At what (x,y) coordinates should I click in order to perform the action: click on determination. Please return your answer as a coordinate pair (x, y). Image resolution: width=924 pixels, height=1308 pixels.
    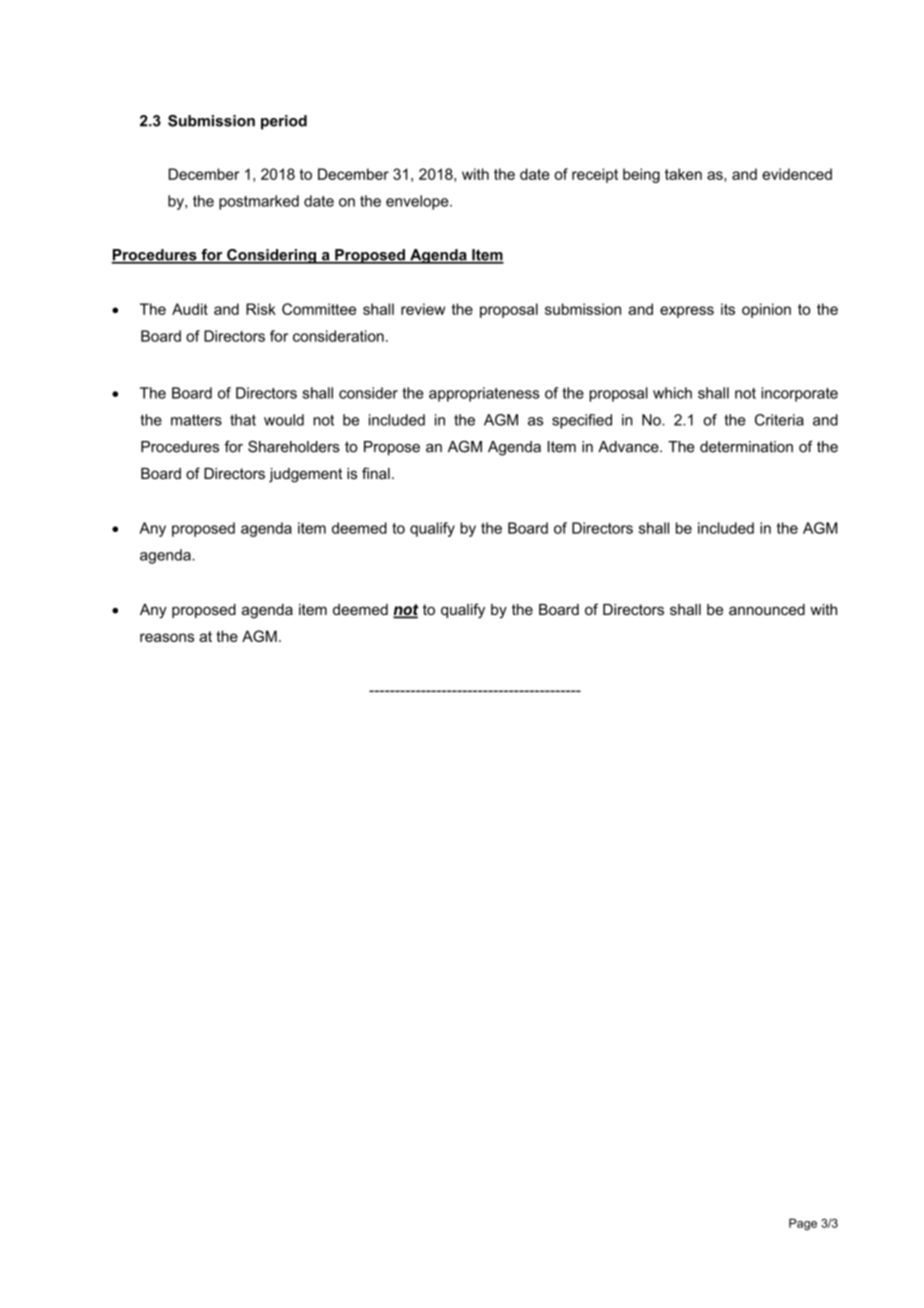
    Looking at the image, I should click on (746, 447).
